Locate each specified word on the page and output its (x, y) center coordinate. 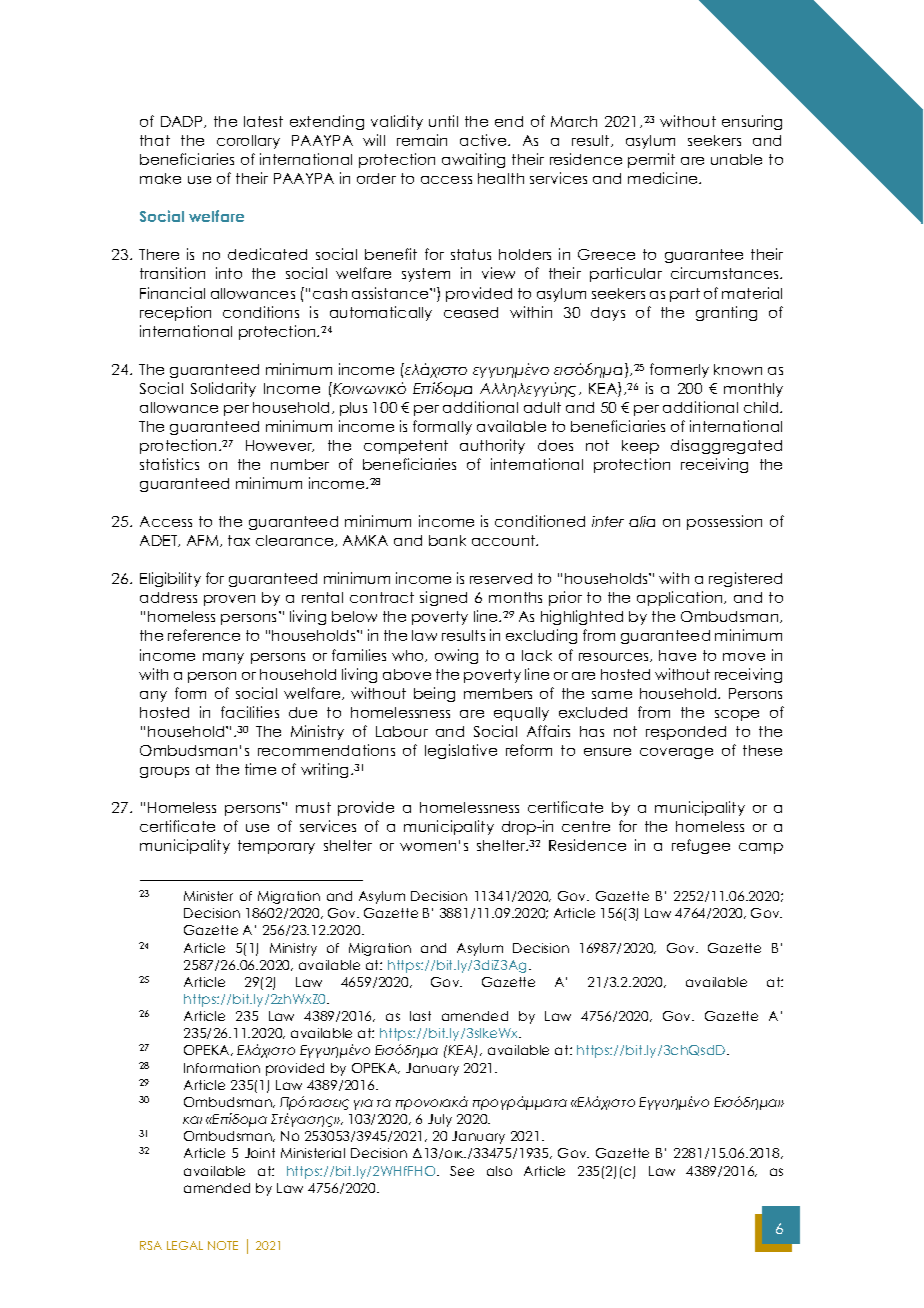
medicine (664, 178)
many (223, 658)
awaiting (473, 160)
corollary (248, 142)
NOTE (223, 1245)
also (499, 1171)
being (434, 694)
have (677, 655)
